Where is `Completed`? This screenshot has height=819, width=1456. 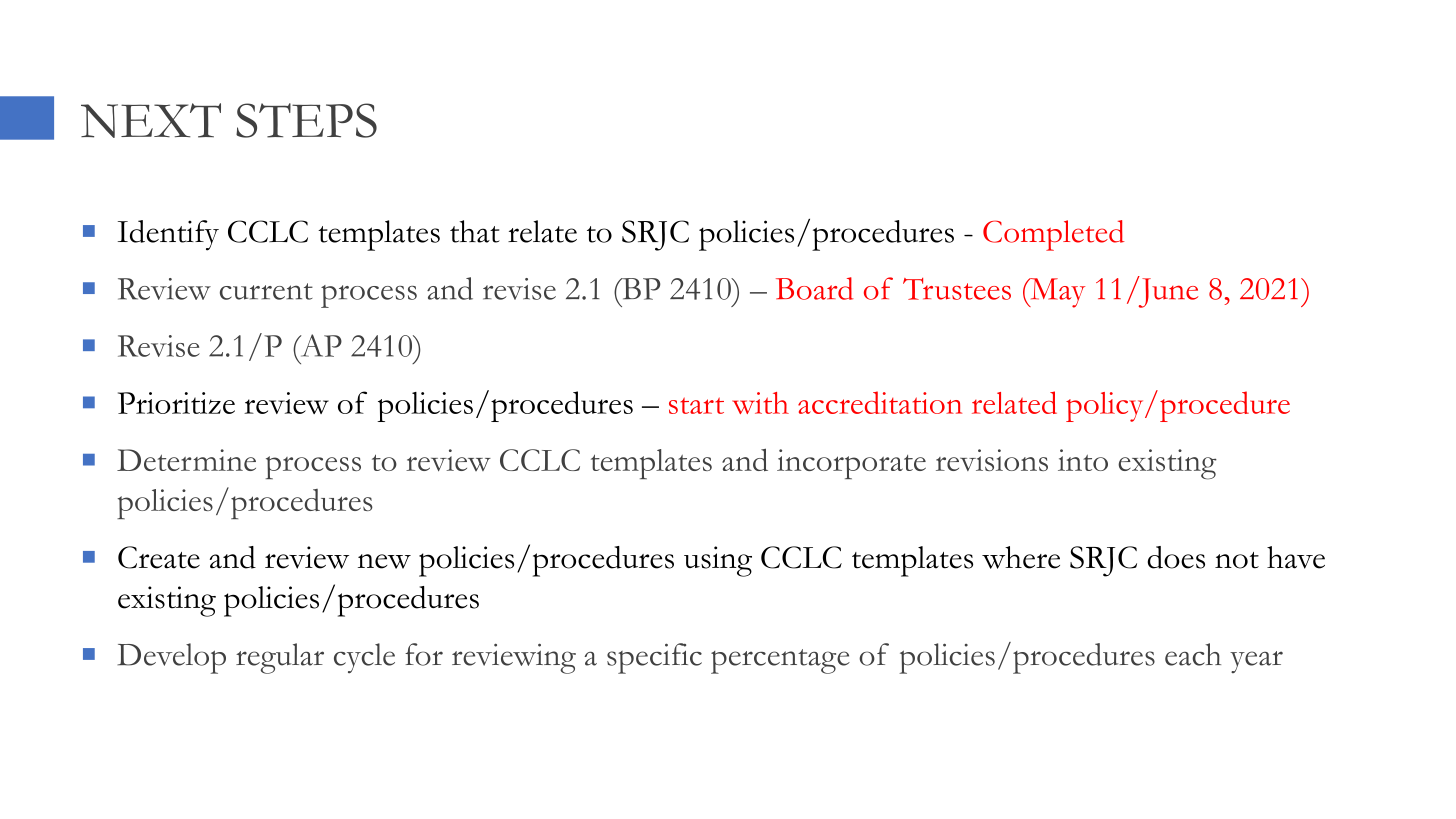 Completed is located at coordinates (1054, 235).
